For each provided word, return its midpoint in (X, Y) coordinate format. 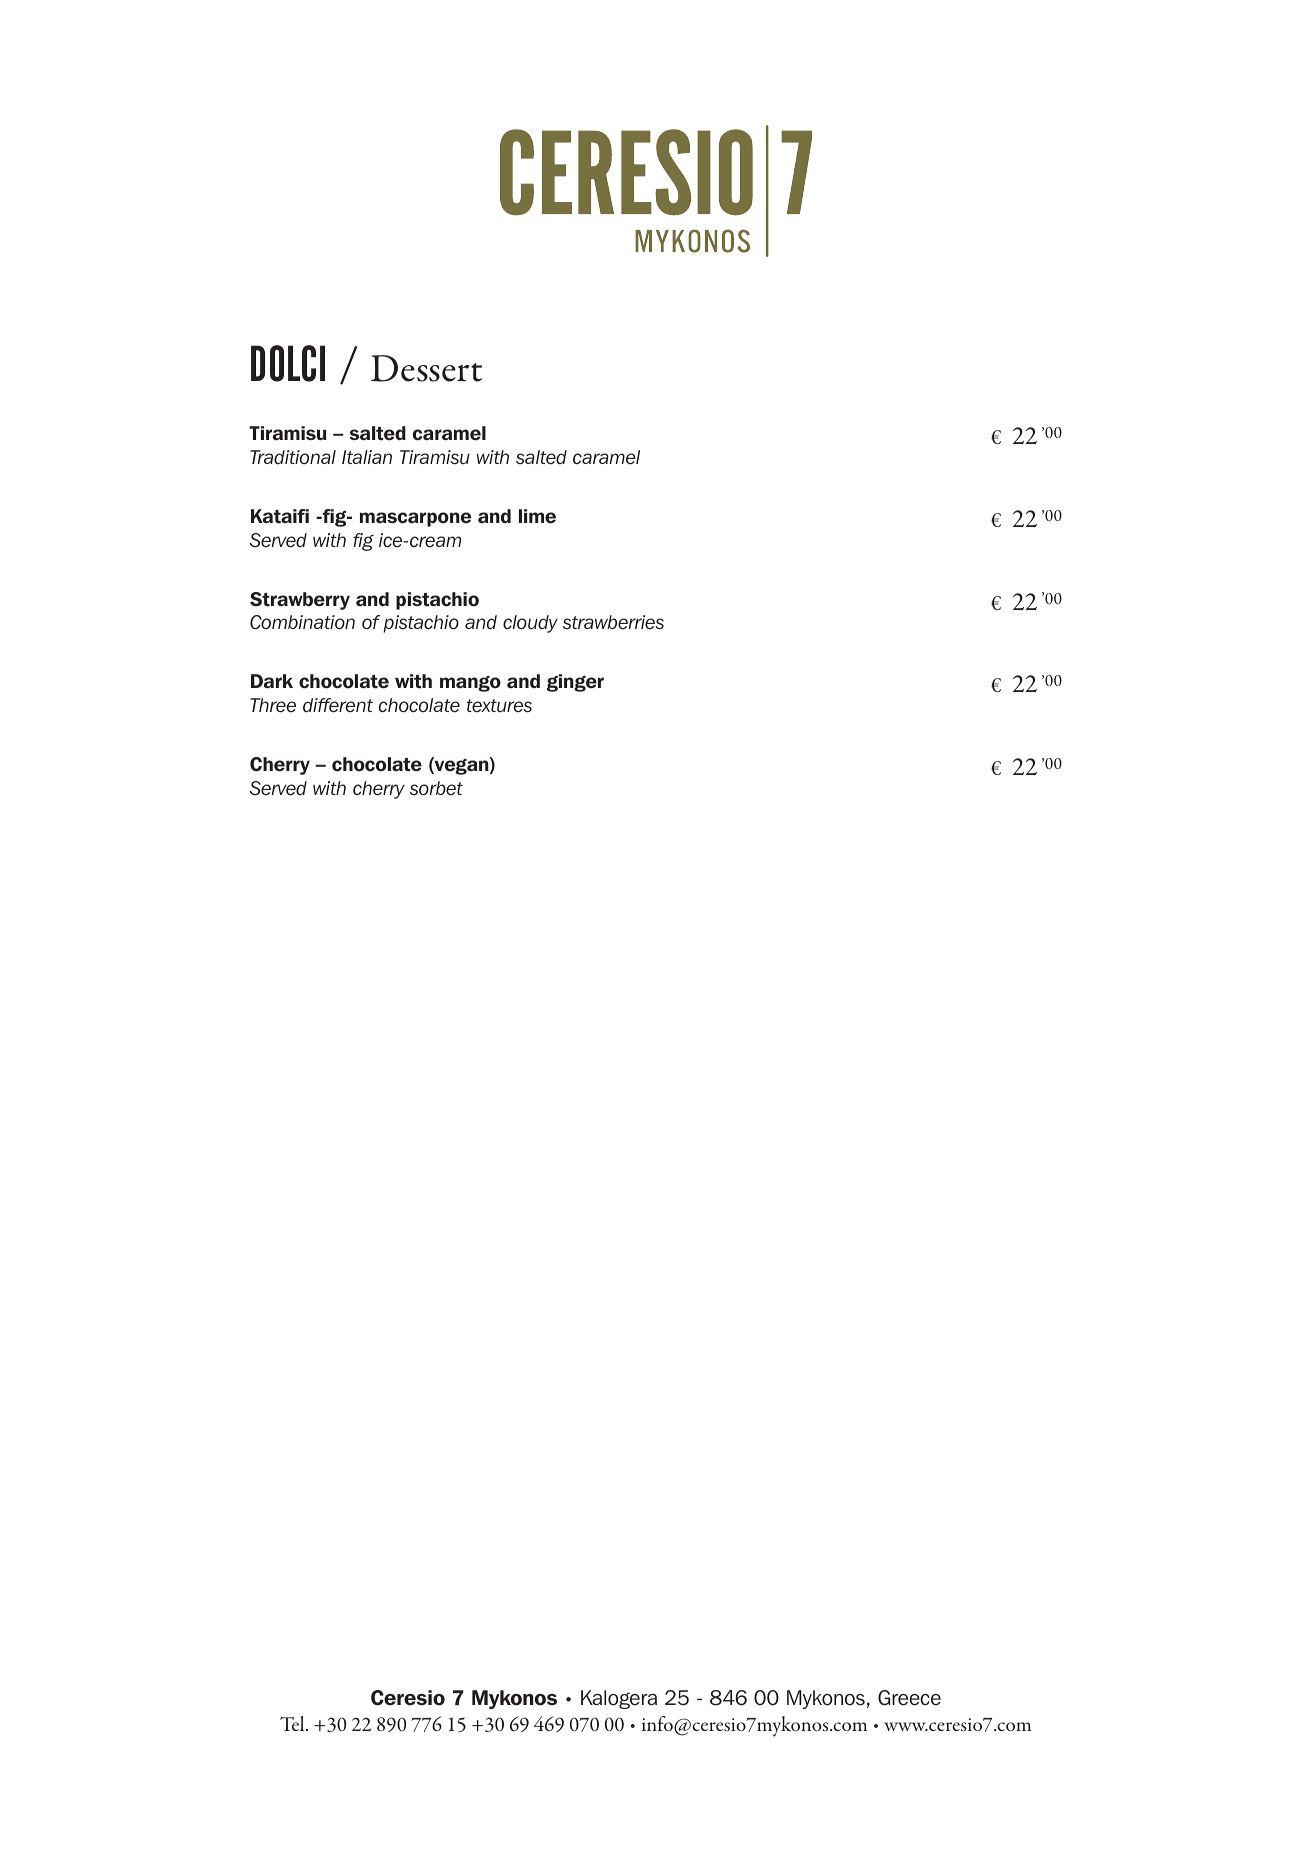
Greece (909, 1698)
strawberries (613, 622)
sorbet (436, 788)
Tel (293, 1723)
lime (537, 516)
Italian (367, 457)
